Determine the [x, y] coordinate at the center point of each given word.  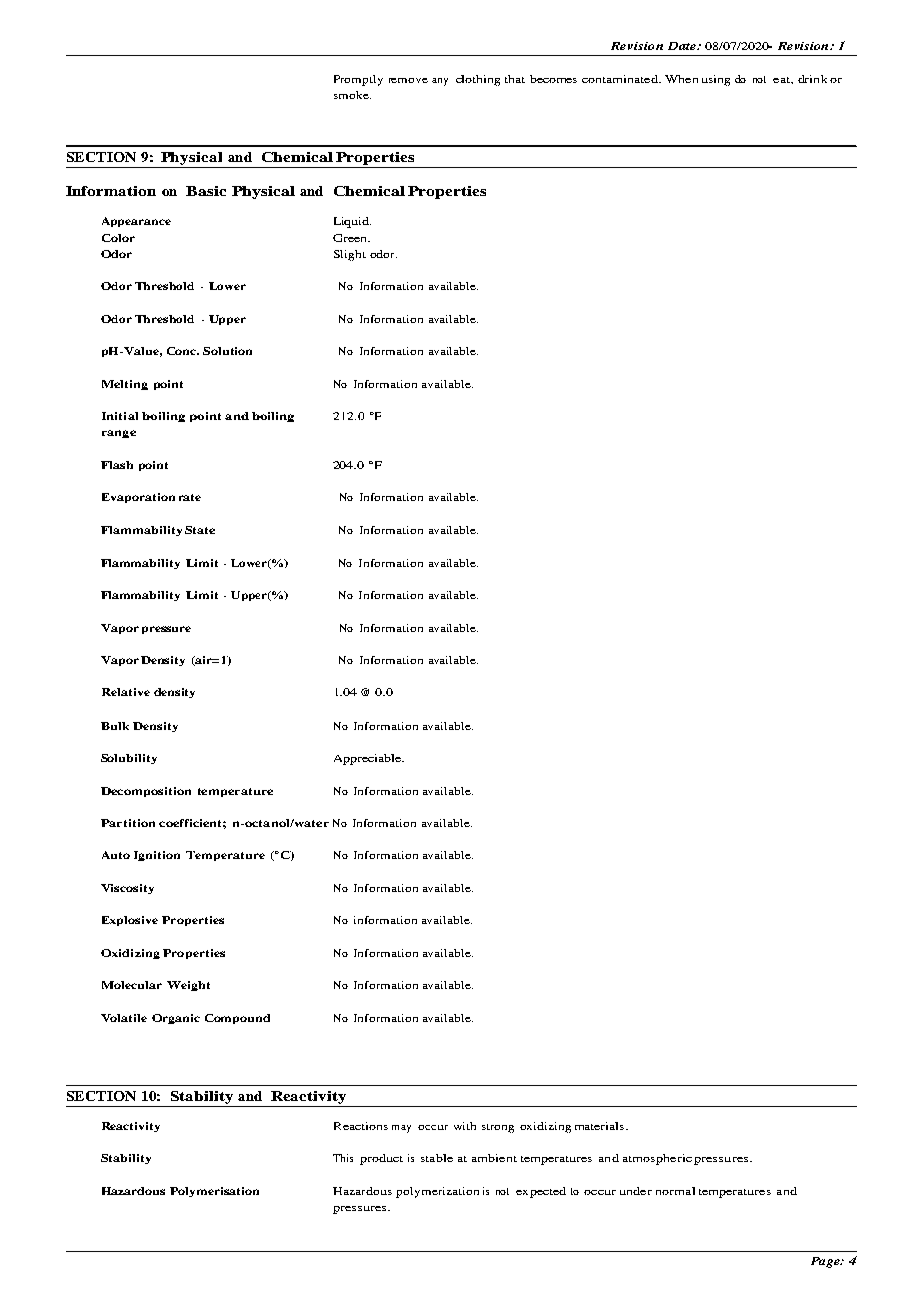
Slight [350, 255]
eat [782, 80]
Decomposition [146, 792]
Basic [206, 191]
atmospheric [657, 1159]
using [716, 80]
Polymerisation [214, 1192]
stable [437, 1158]
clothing [478, 80]
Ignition [157, 856]
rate [190, 497]
